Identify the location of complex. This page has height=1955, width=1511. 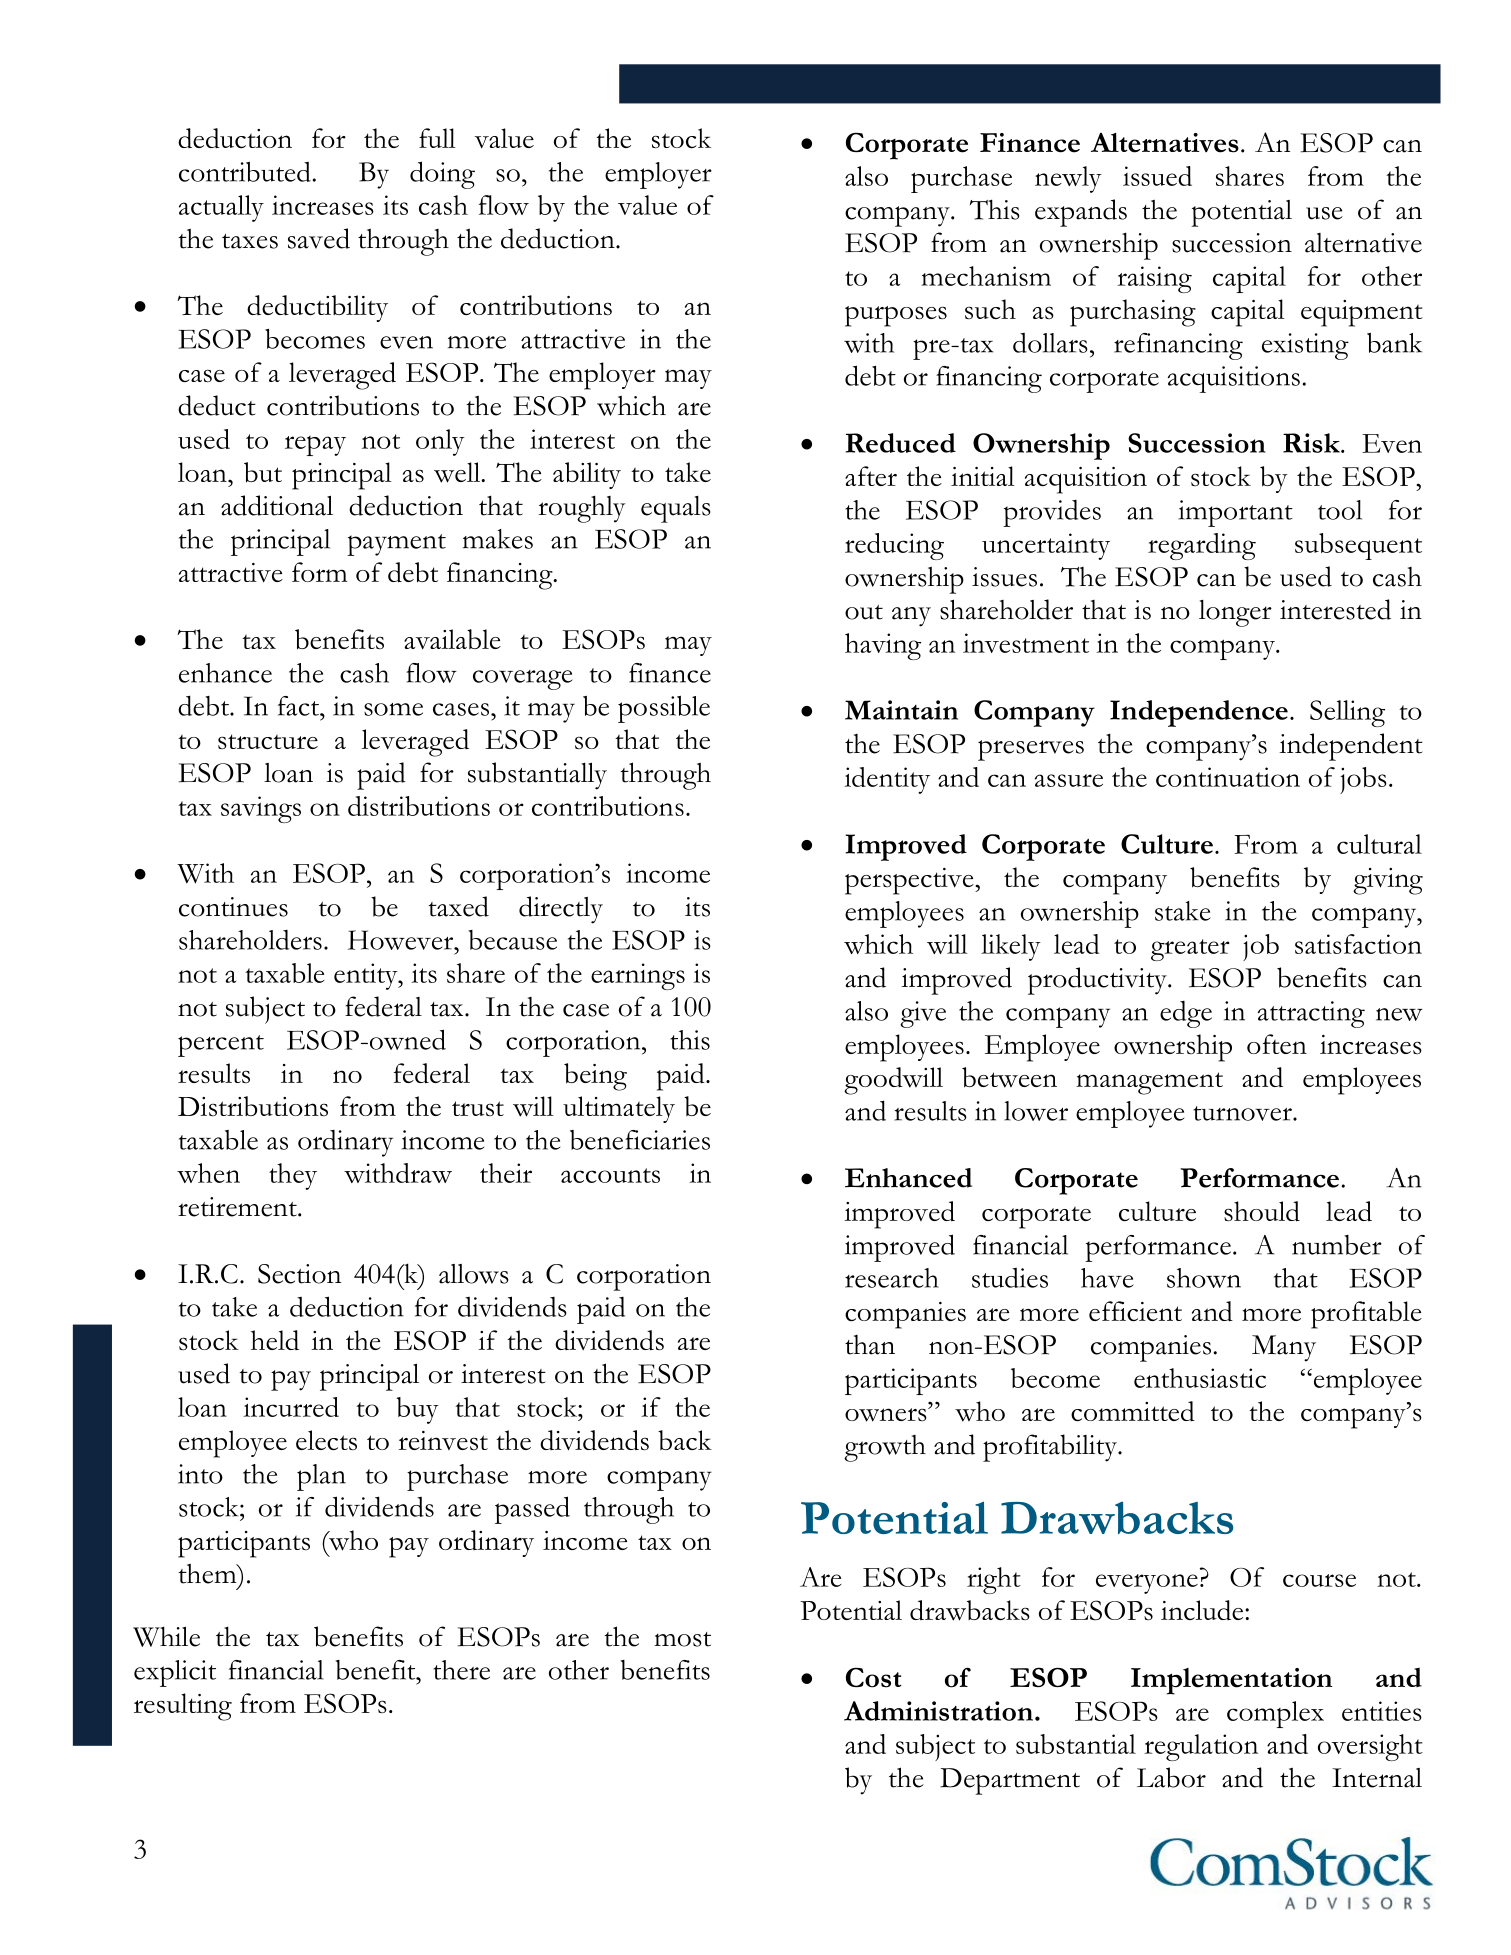
(1275, 1714).
